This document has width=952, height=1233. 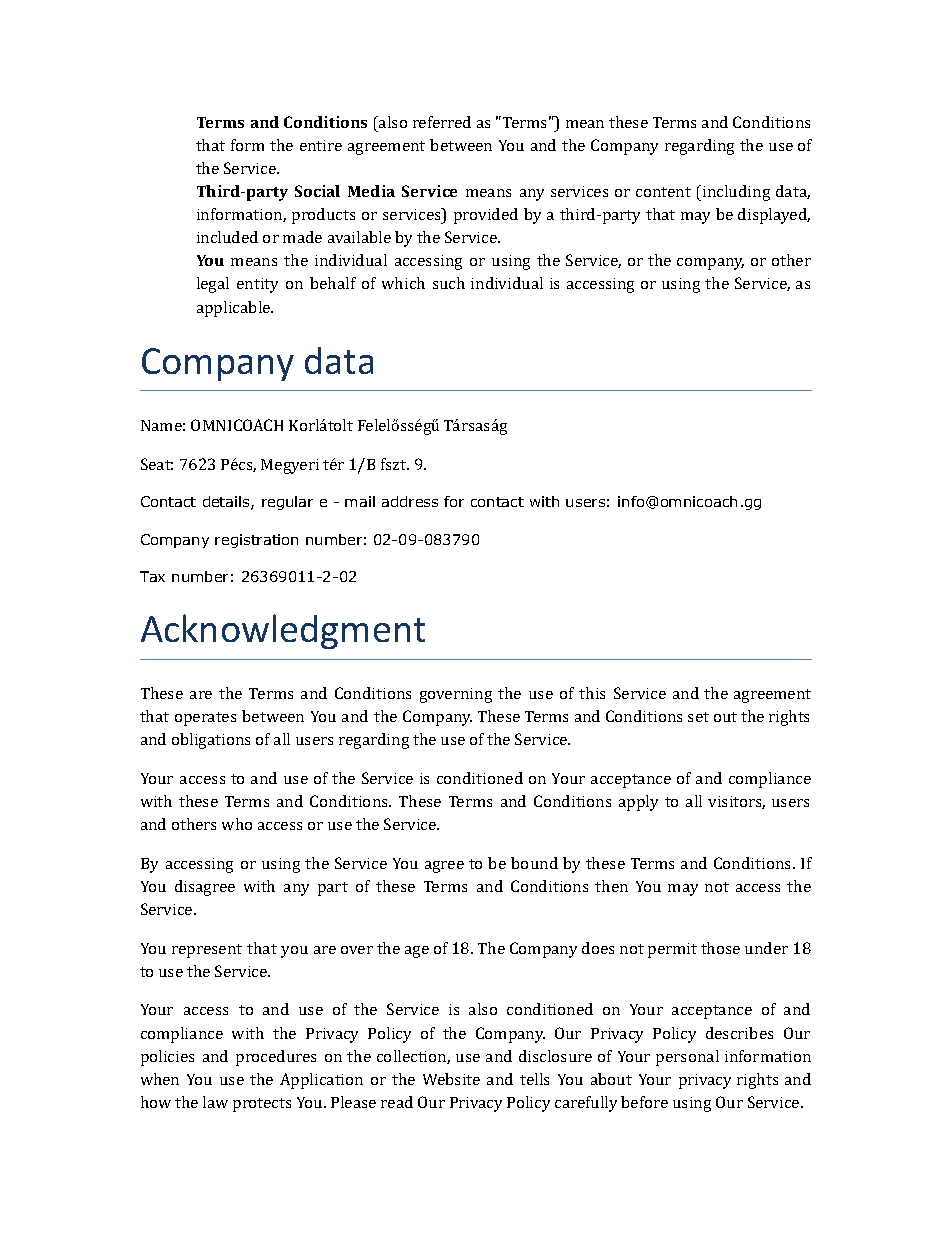 I want to click on content, so click(x=663, y=192).
